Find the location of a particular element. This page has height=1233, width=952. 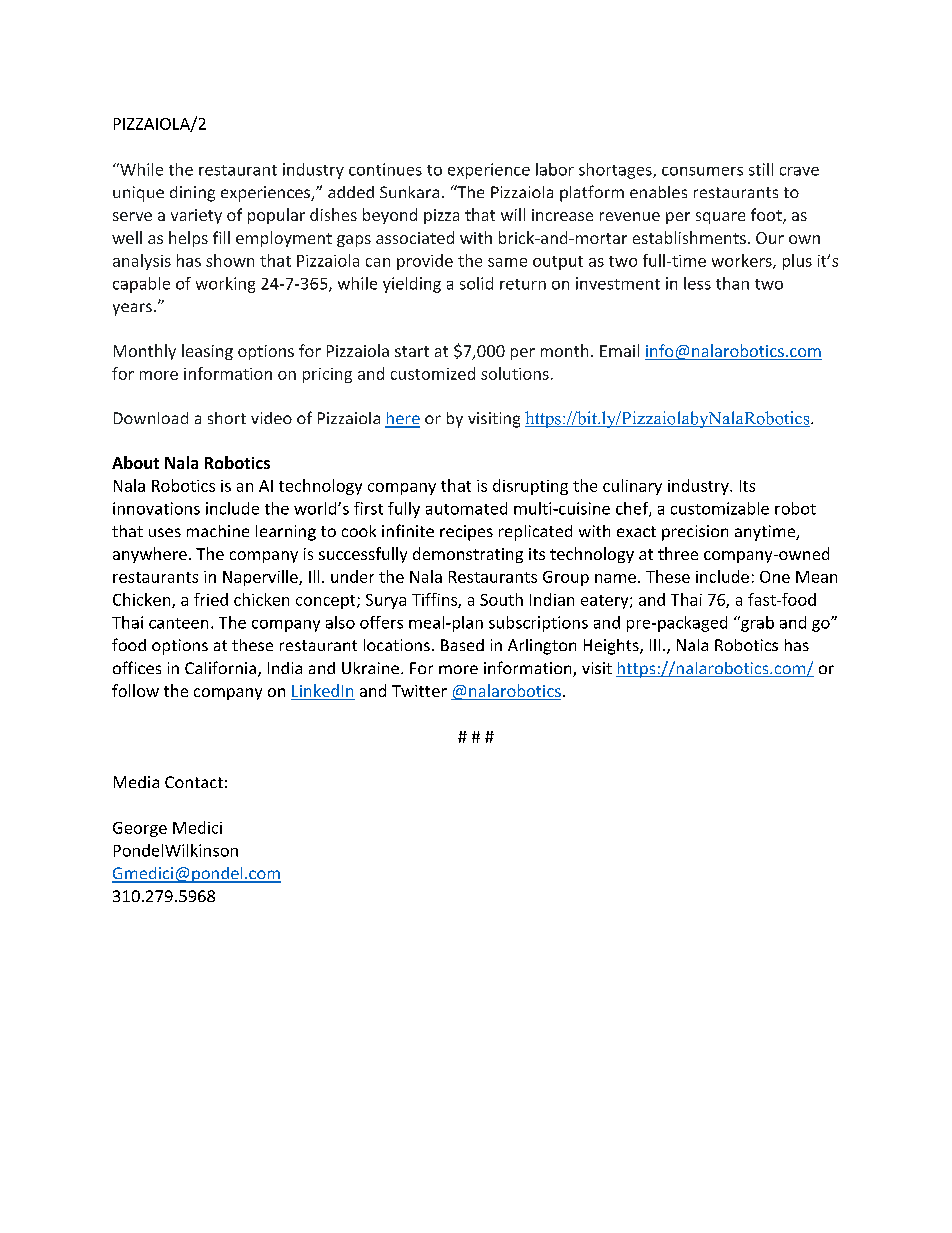

consumers is located at coordinates (702, 171).
